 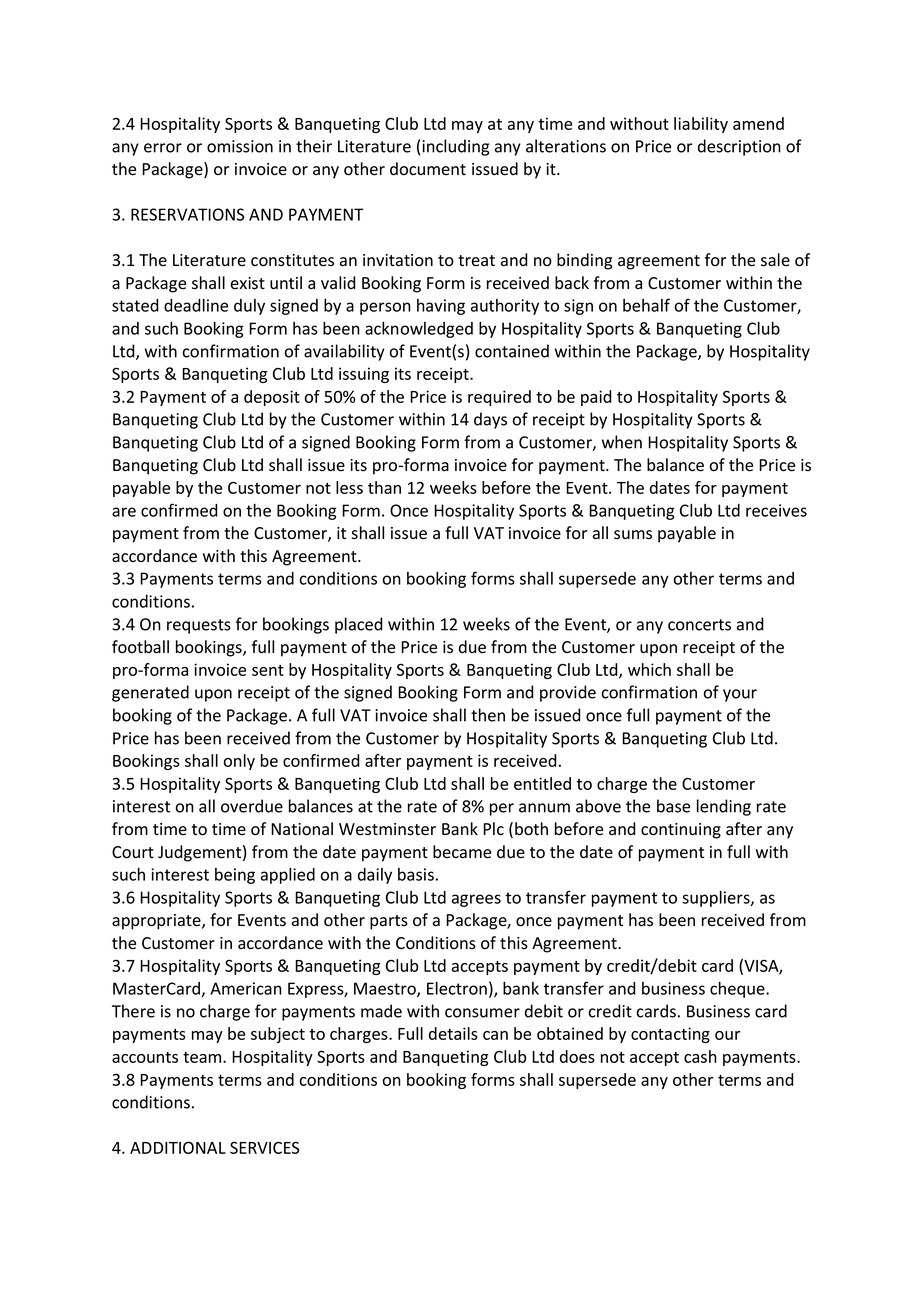 I want to click on than, so click(x=384, y=487).
